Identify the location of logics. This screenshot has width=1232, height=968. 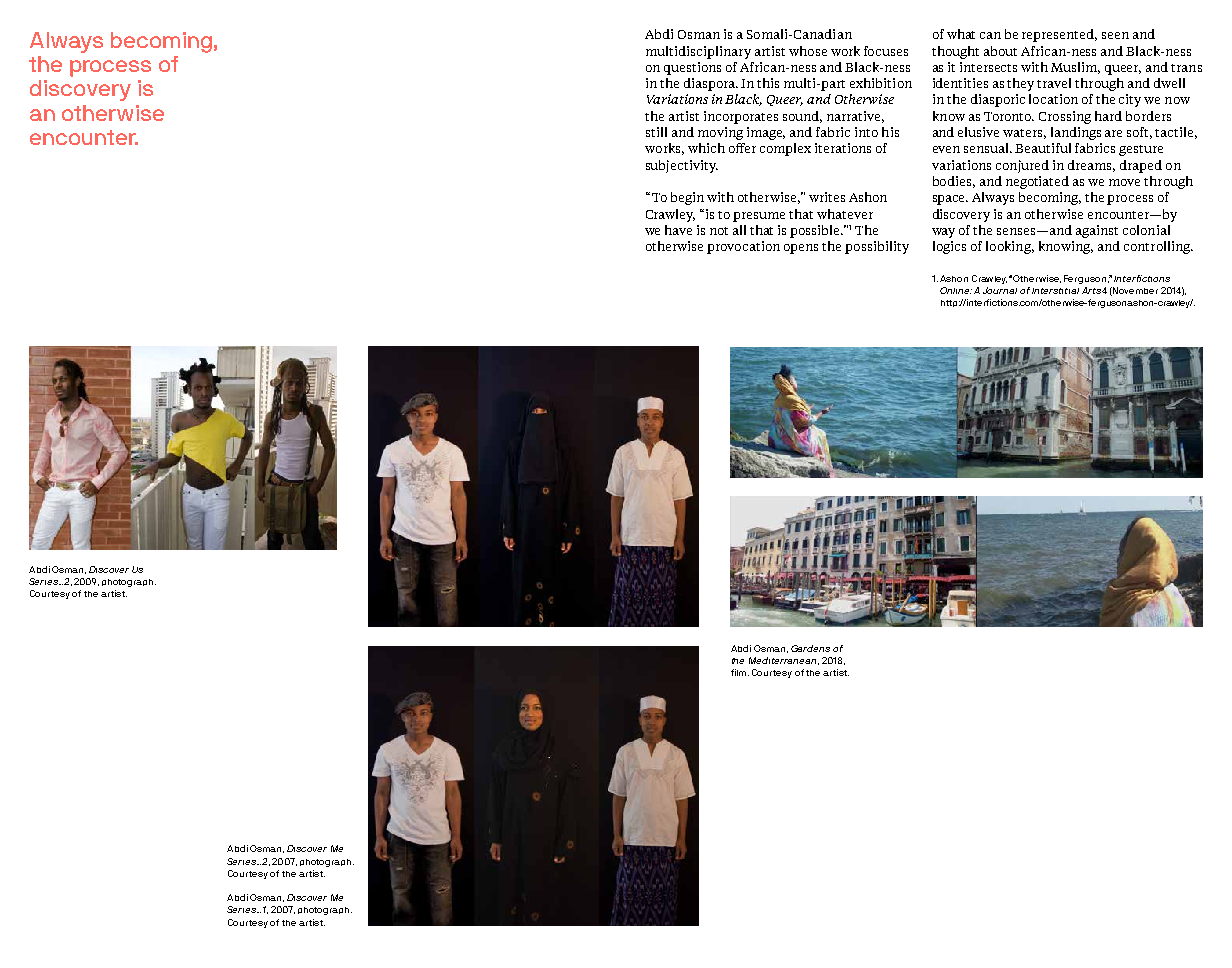
(949, 247).
